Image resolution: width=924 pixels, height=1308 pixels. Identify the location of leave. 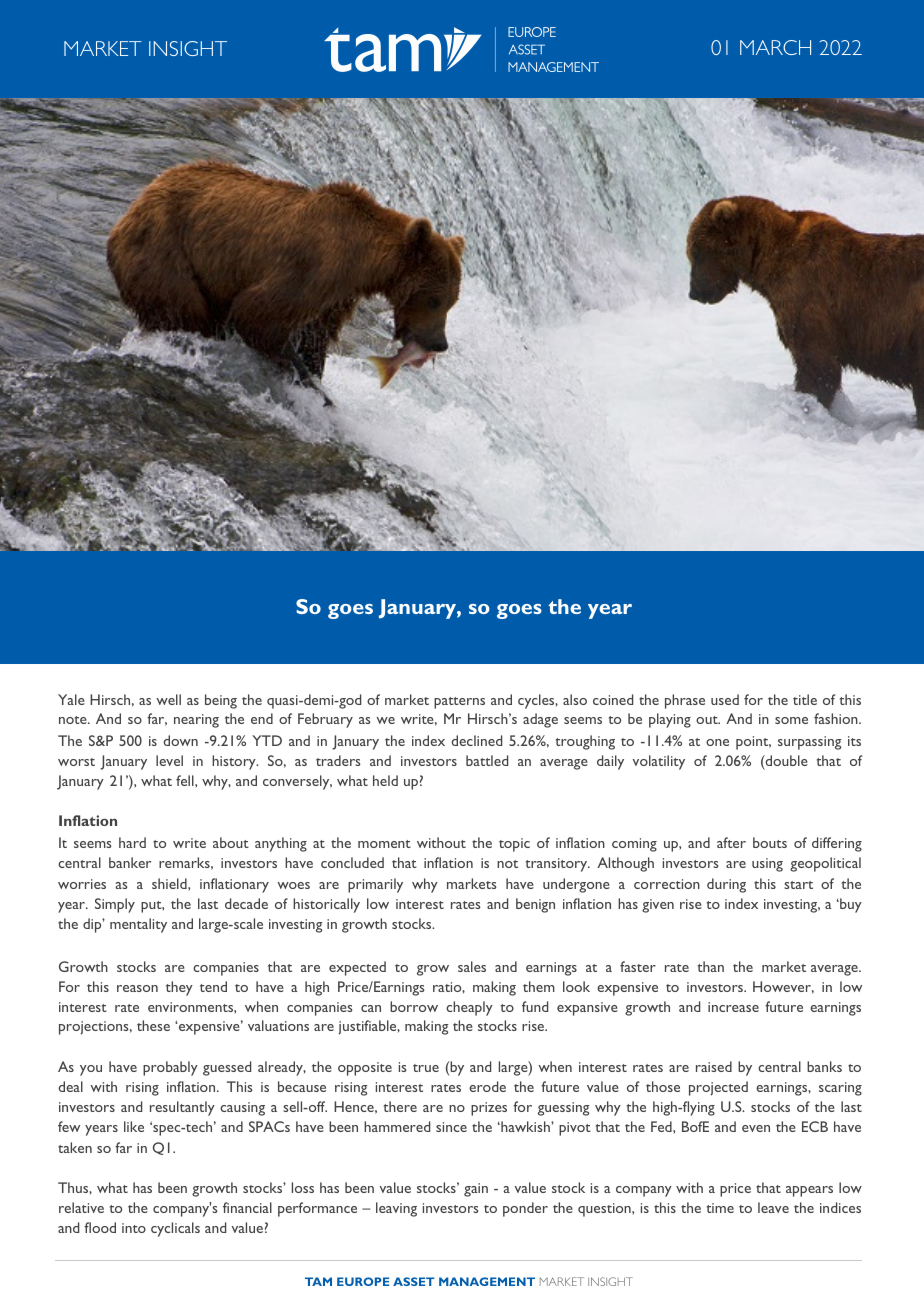
(773, 1207).
